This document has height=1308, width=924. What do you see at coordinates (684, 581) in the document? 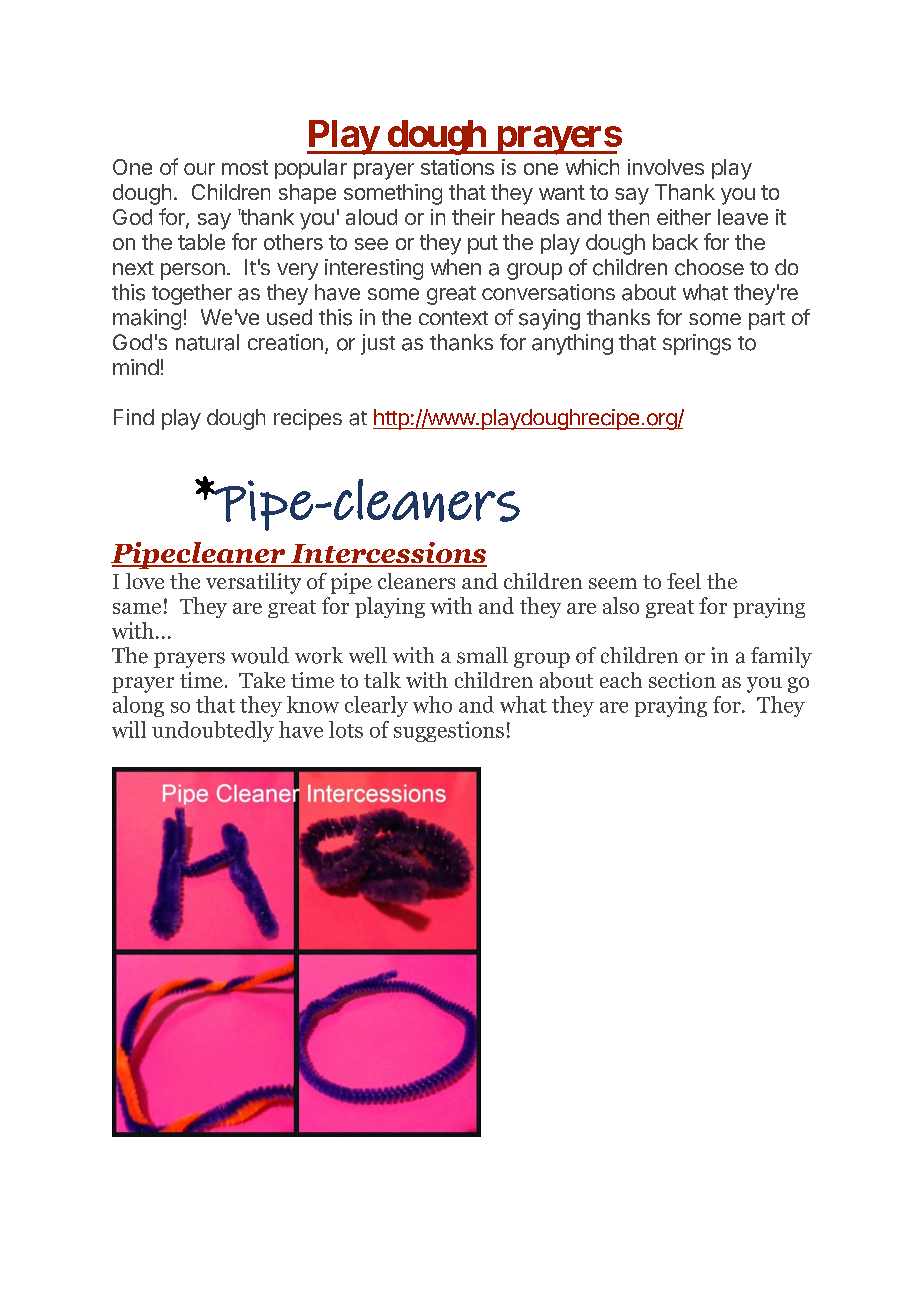
I see `feel` at bounding box center [684, 581].
